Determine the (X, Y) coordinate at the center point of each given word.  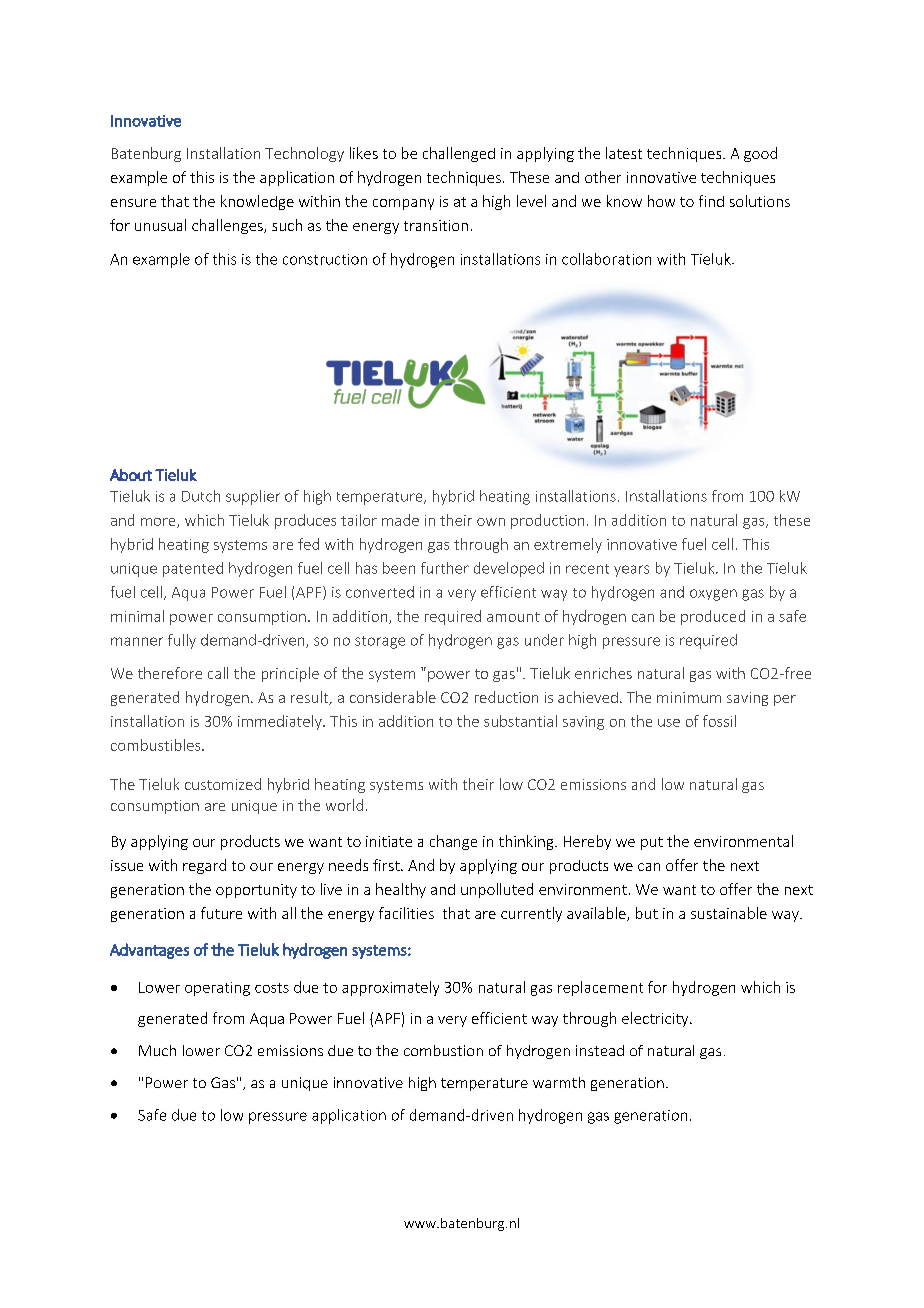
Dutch (201, 496)
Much (157, 1050)
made (400, 520)
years (631, 571)
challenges (228, 226)
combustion (443, 1050)
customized (223, 784)
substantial (520, 721)
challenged (459, 154)
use (669, 723)
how (661, 201)
